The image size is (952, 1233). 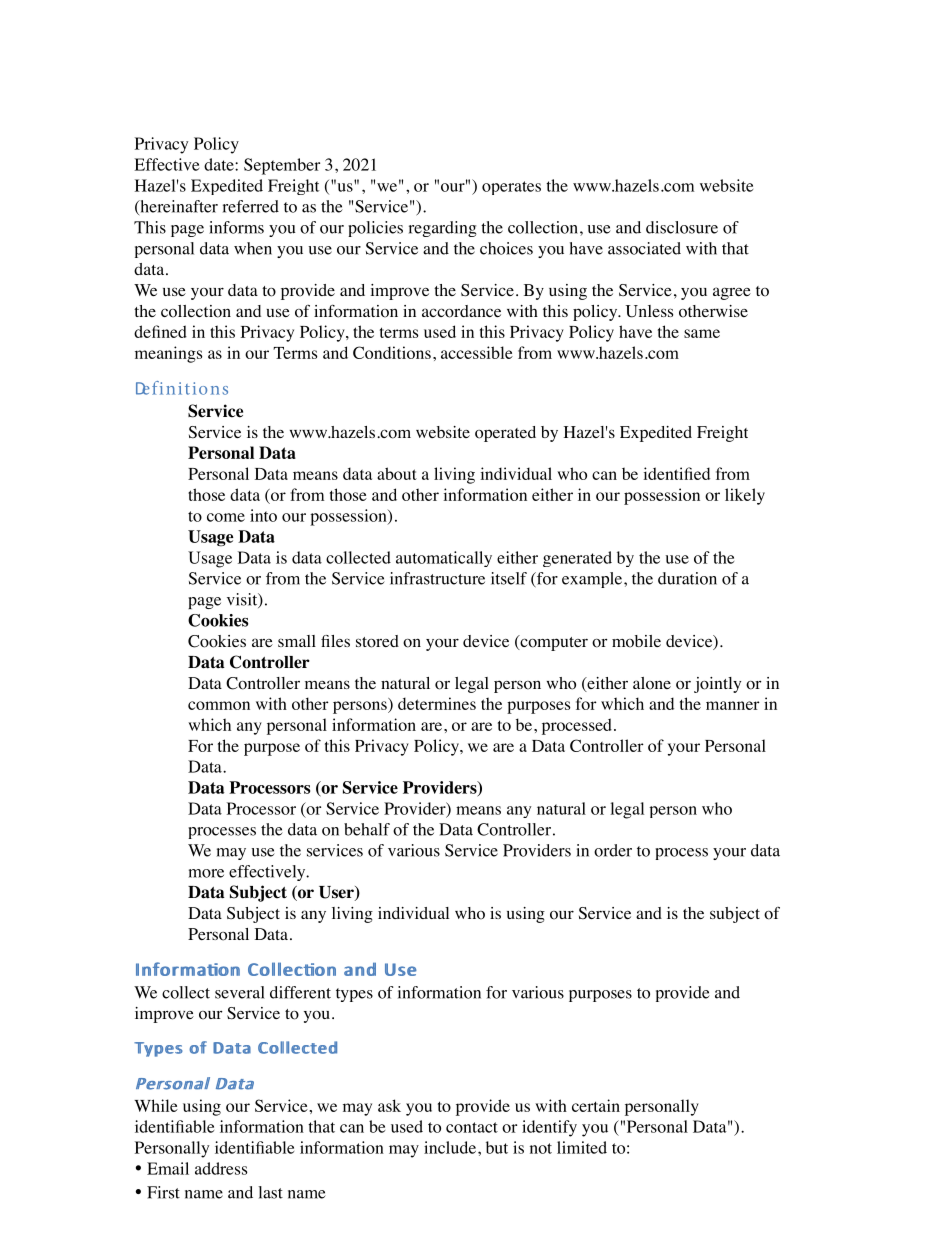 What do you see at coordinates (251, 206) in the screenshot?
I see `referred` at bounding box center [251, 206].
